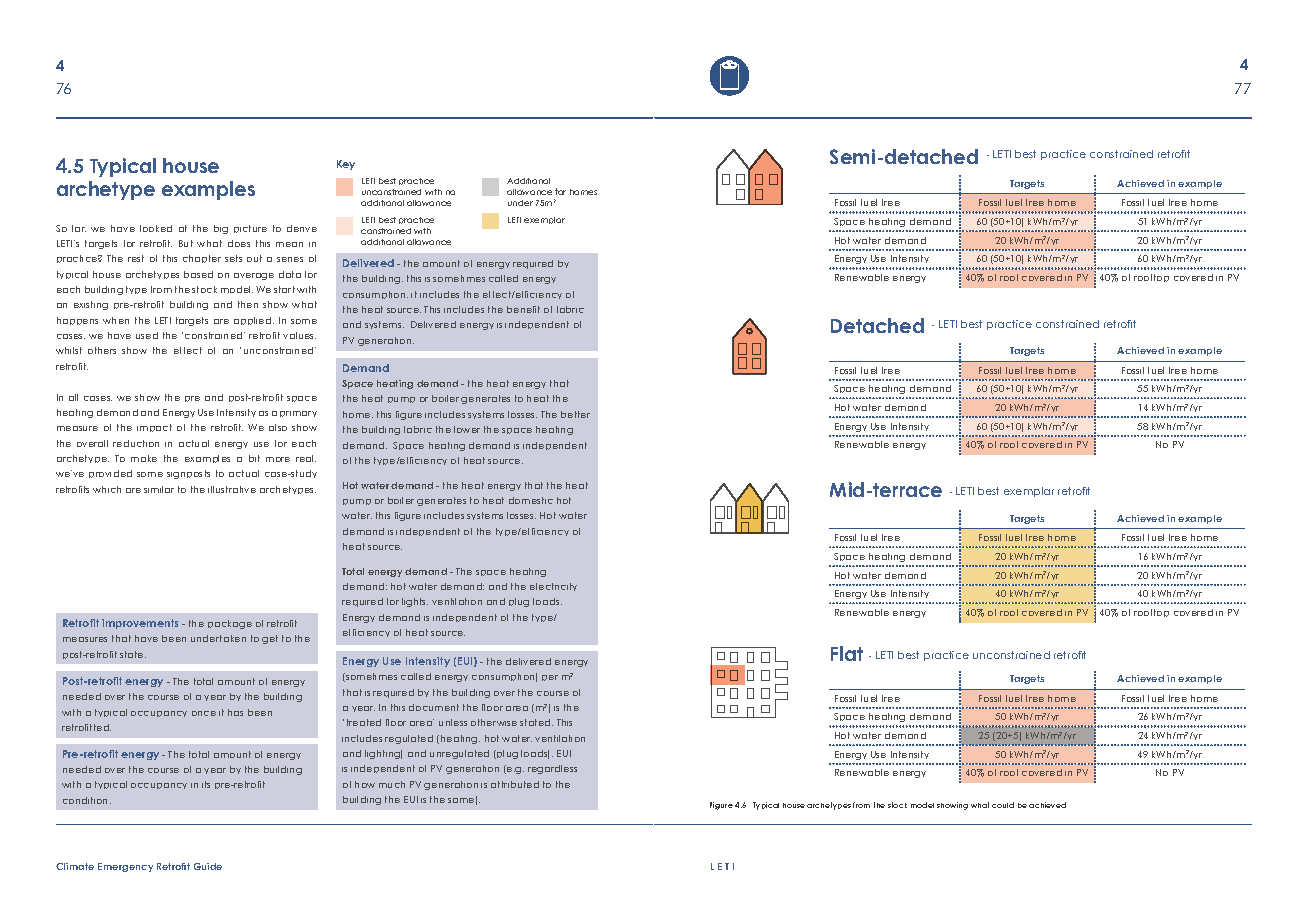  Describe the element at coordinates (515, 784) in the page. I see `attributed` at that location.
